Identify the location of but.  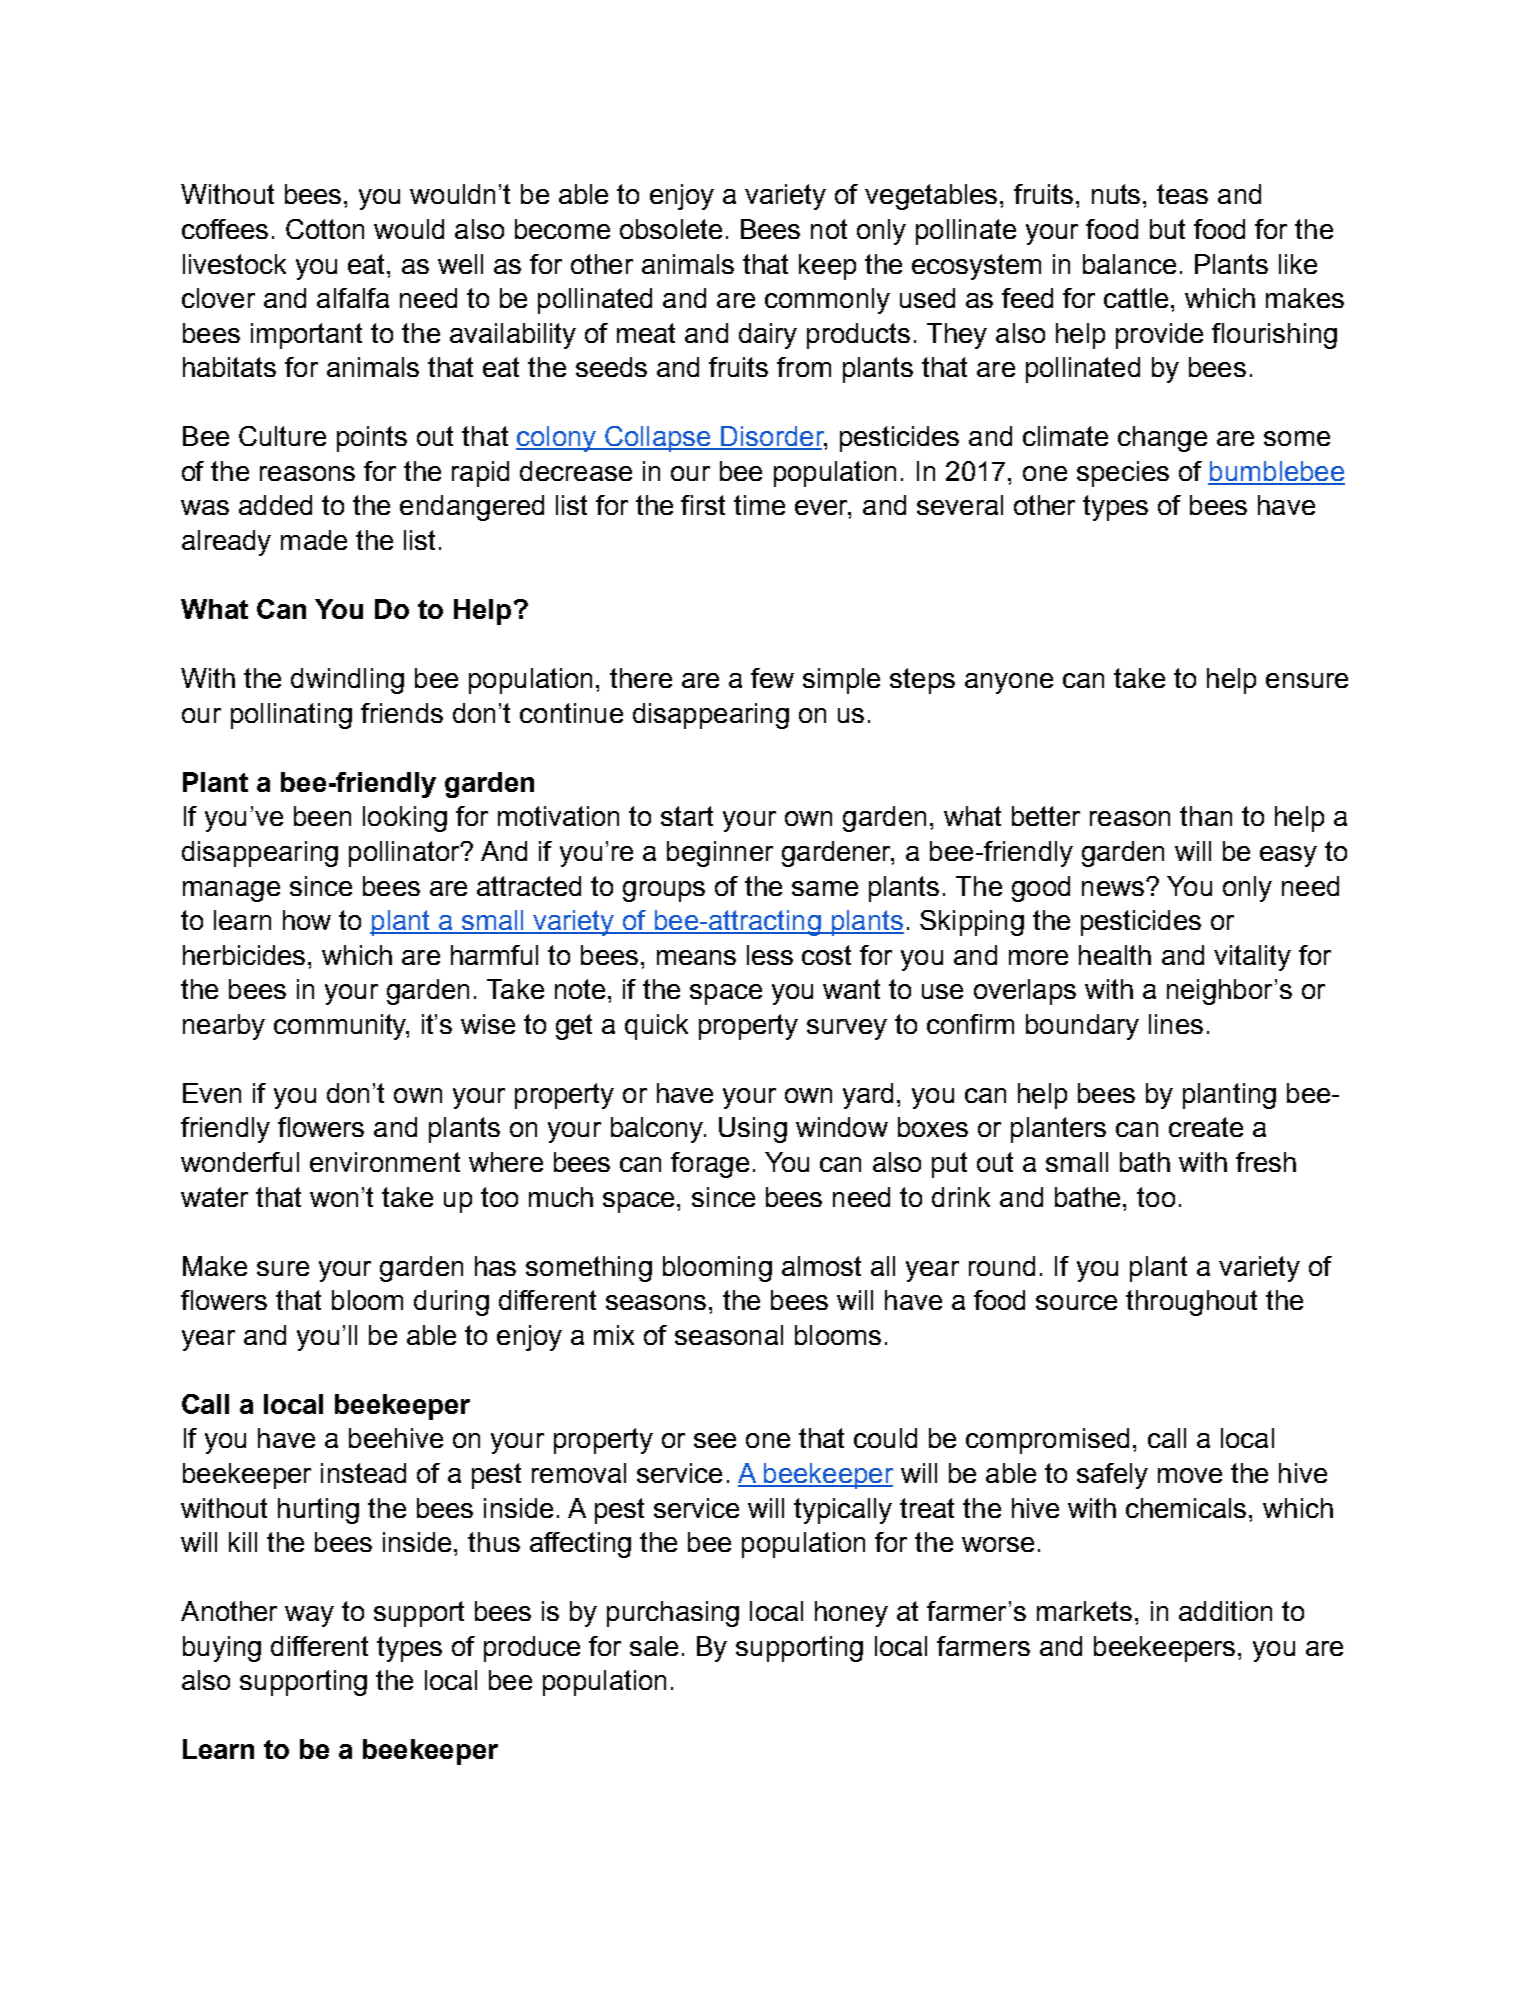
(1167, 229).
